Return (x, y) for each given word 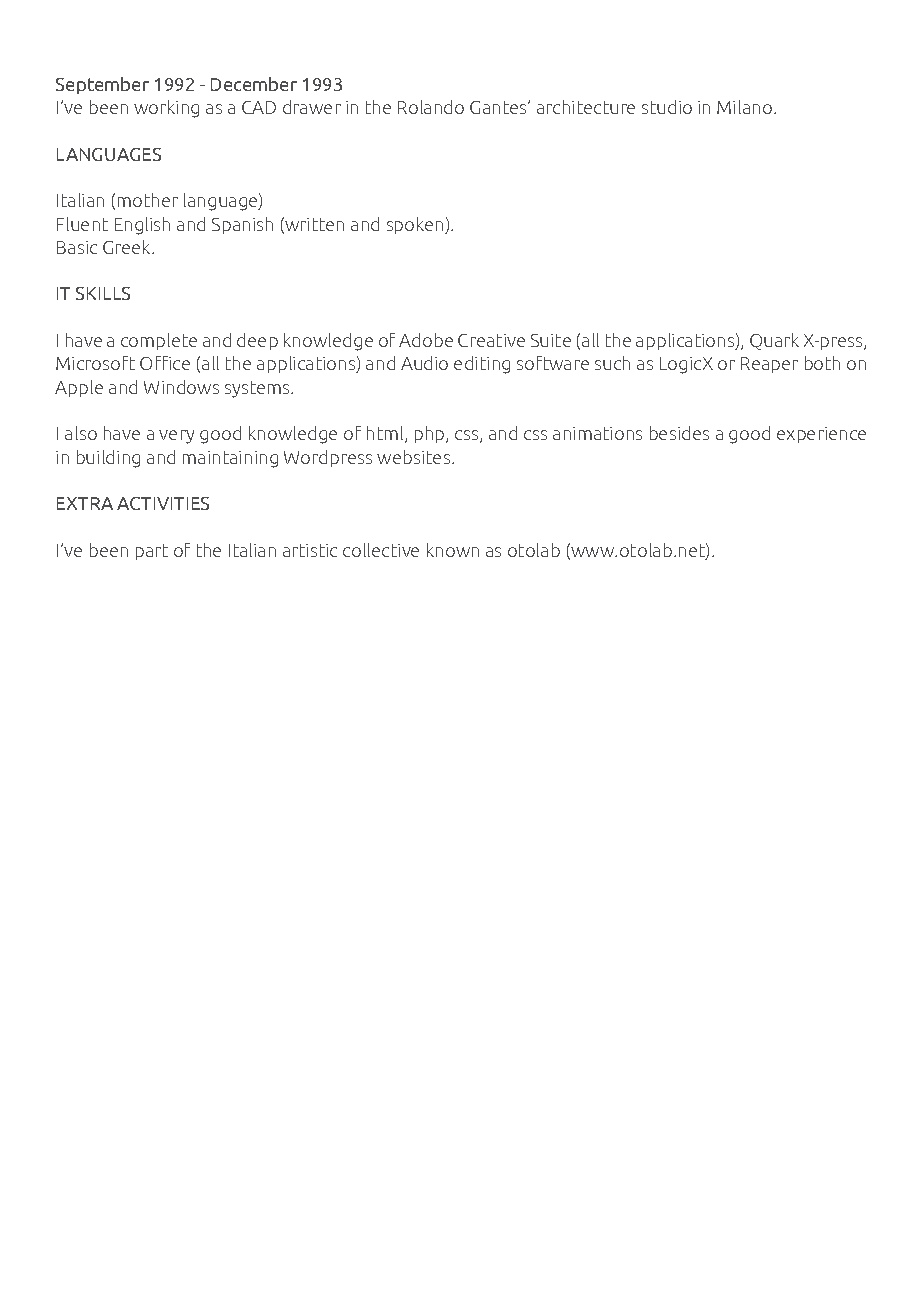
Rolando (431, 107)
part (152, 552)
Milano (744, 107)
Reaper (769, 365)
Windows (181, 387)
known (453, 550)
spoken (416, 225)
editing (482, 365)
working (166, 109)
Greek (128, 247)
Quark (774, 341)
